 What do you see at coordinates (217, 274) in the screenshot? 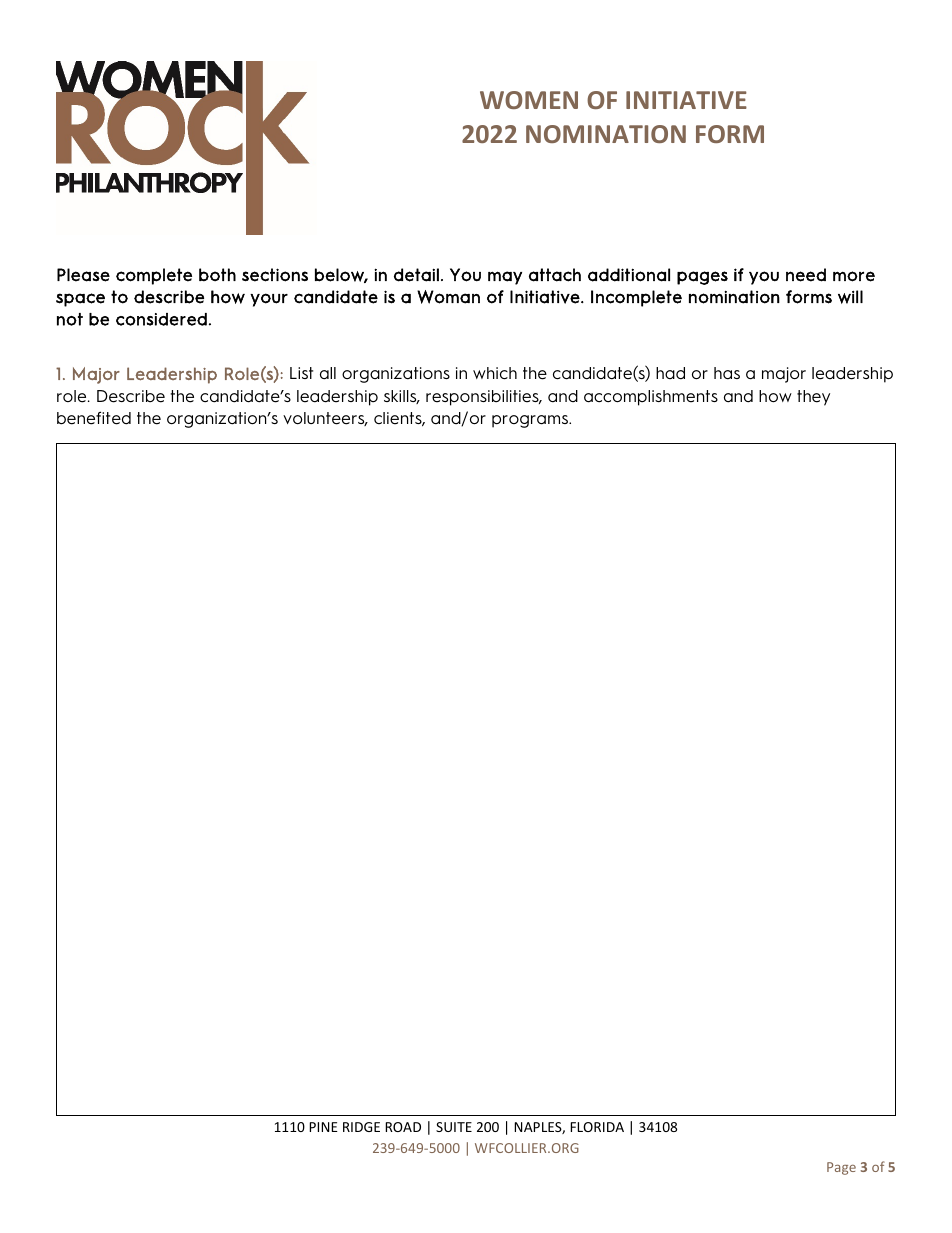
I see `both` at bounding box center [217, 274].
